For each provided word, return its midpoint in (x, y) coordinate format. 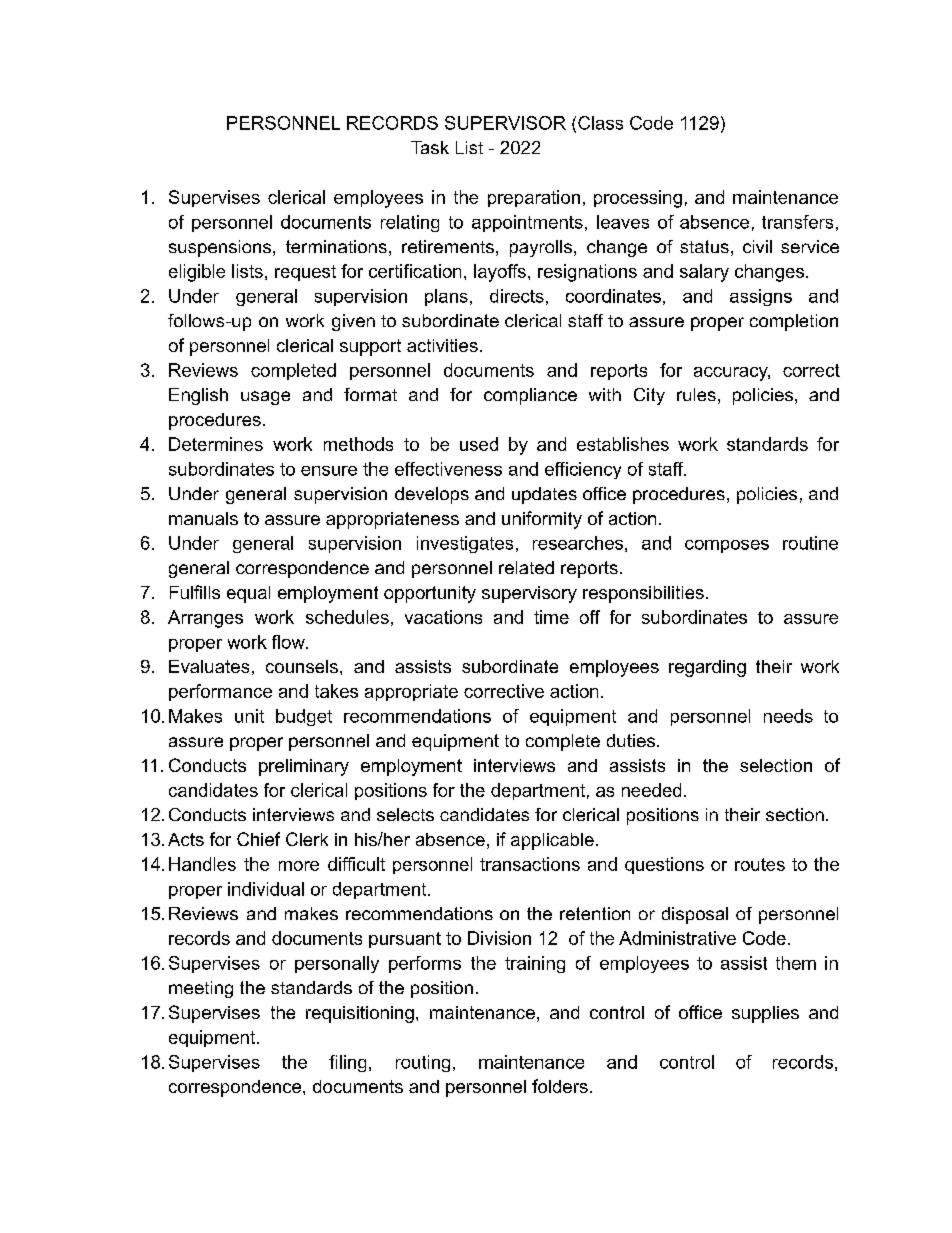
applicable (552, 841)
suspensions (220, 248)
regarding (707, 668)
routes (760, 864)
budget (304, 717)
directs (517, 296)
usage (265, 398)
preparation (534, 198)
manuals (203, 518)
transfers (797, 222)
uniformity (542, 520)
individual (266, 889)
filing (347, 1063)
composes (727, 546)
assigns (761, 297)
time (551, 617)
